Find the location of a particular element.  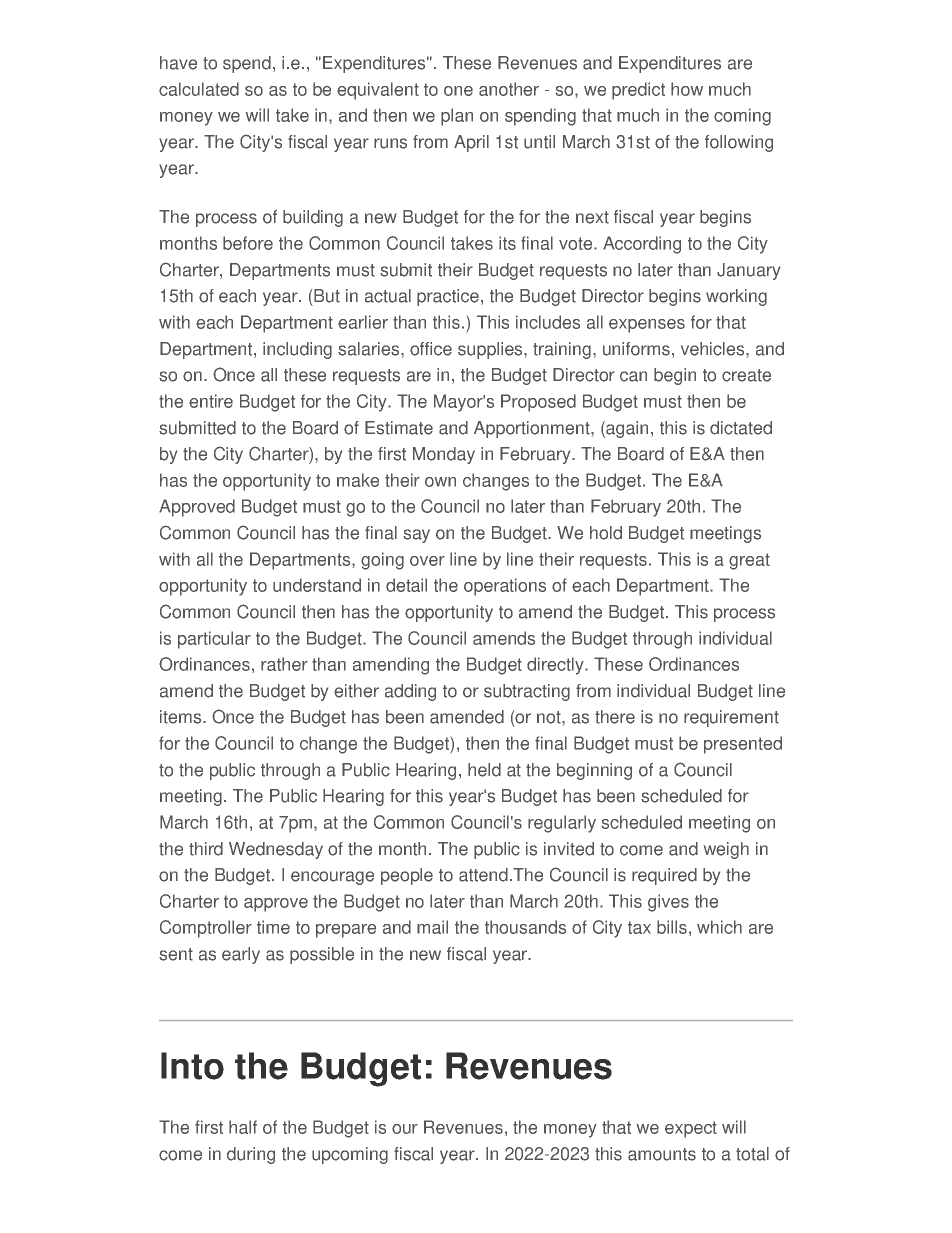

how is located at coordinates (687, 89).
